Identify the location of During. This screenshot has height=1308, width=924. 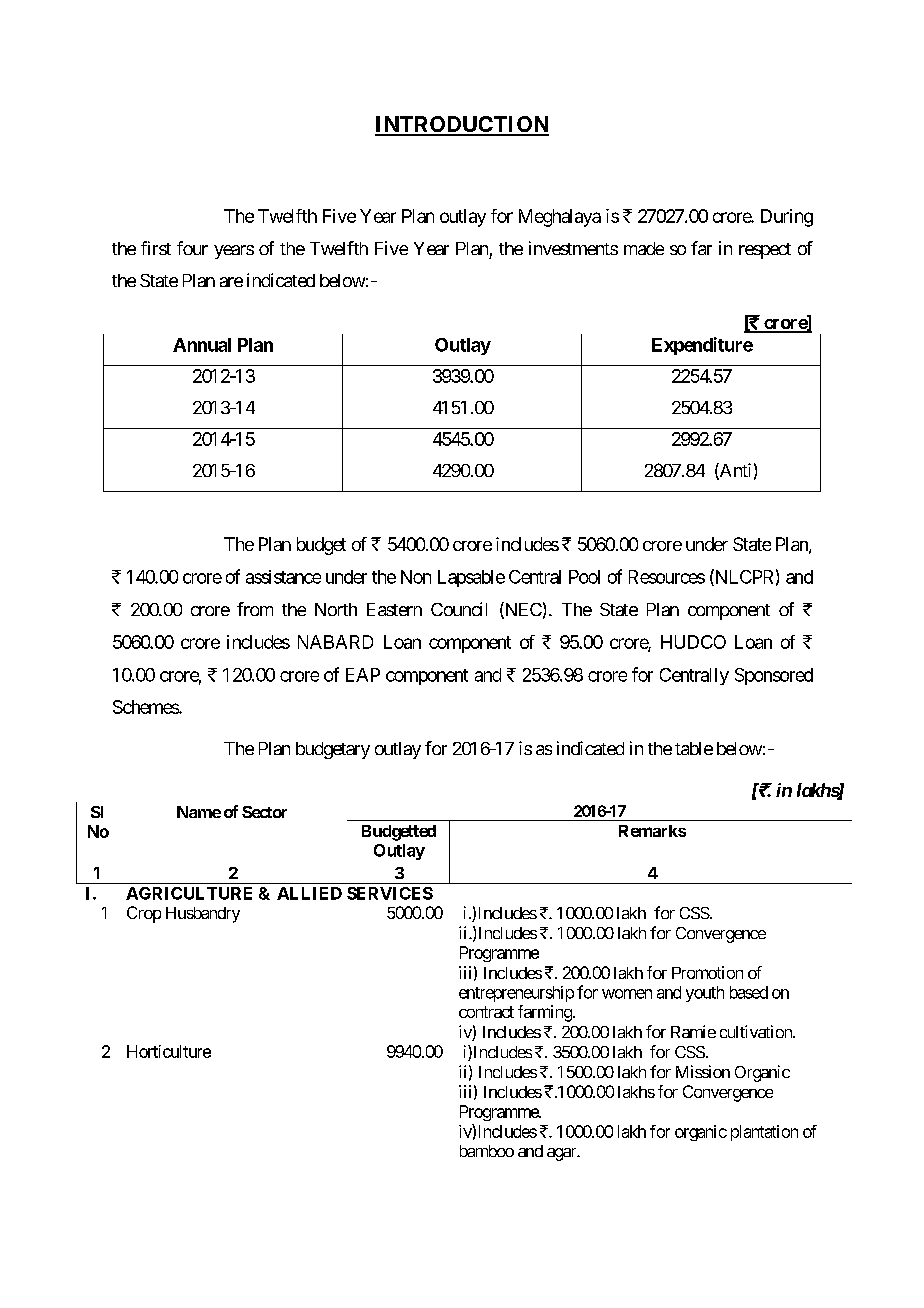
(787, 218).
